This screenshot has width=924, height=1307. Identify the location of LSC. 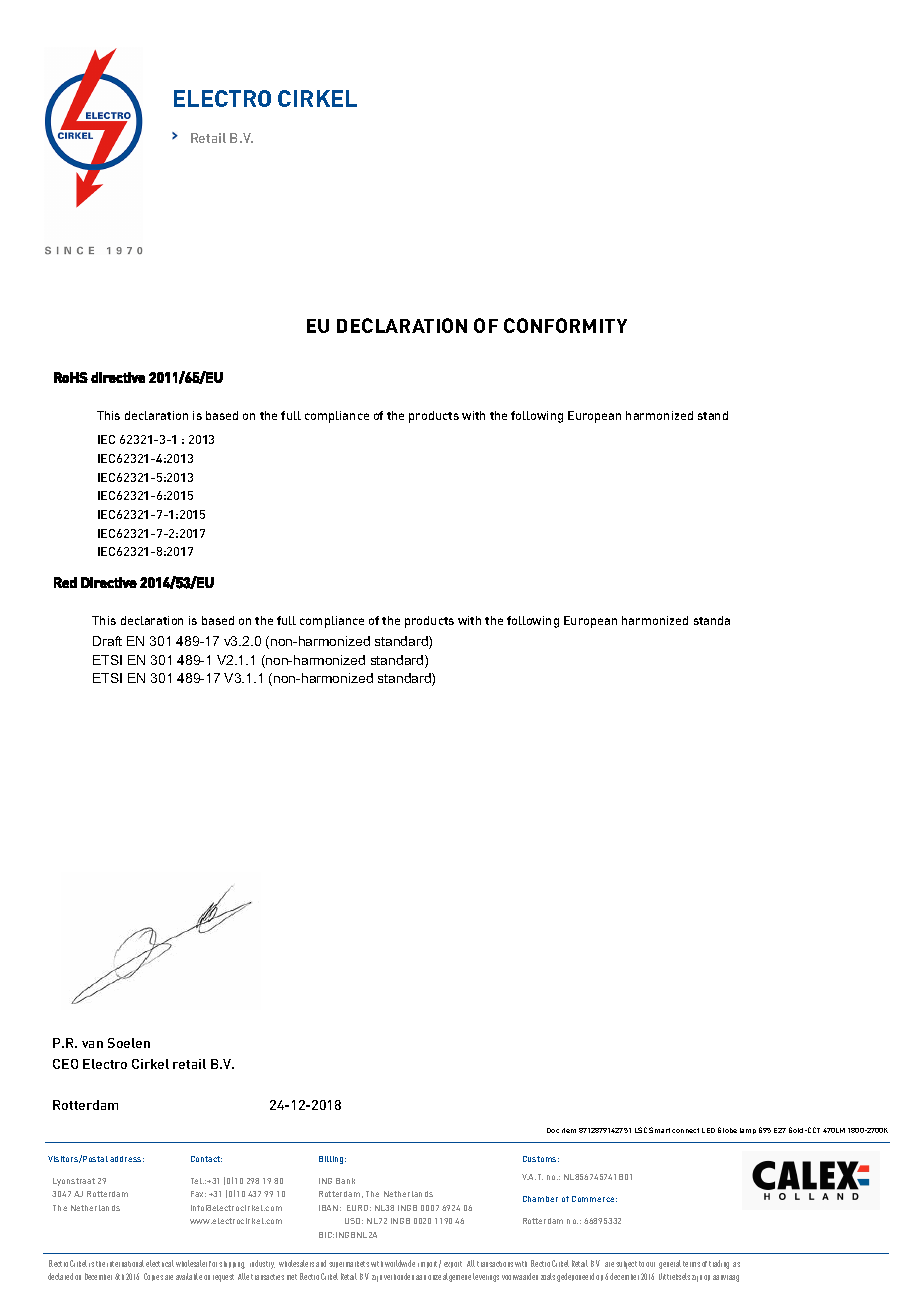
(641, 1130).
